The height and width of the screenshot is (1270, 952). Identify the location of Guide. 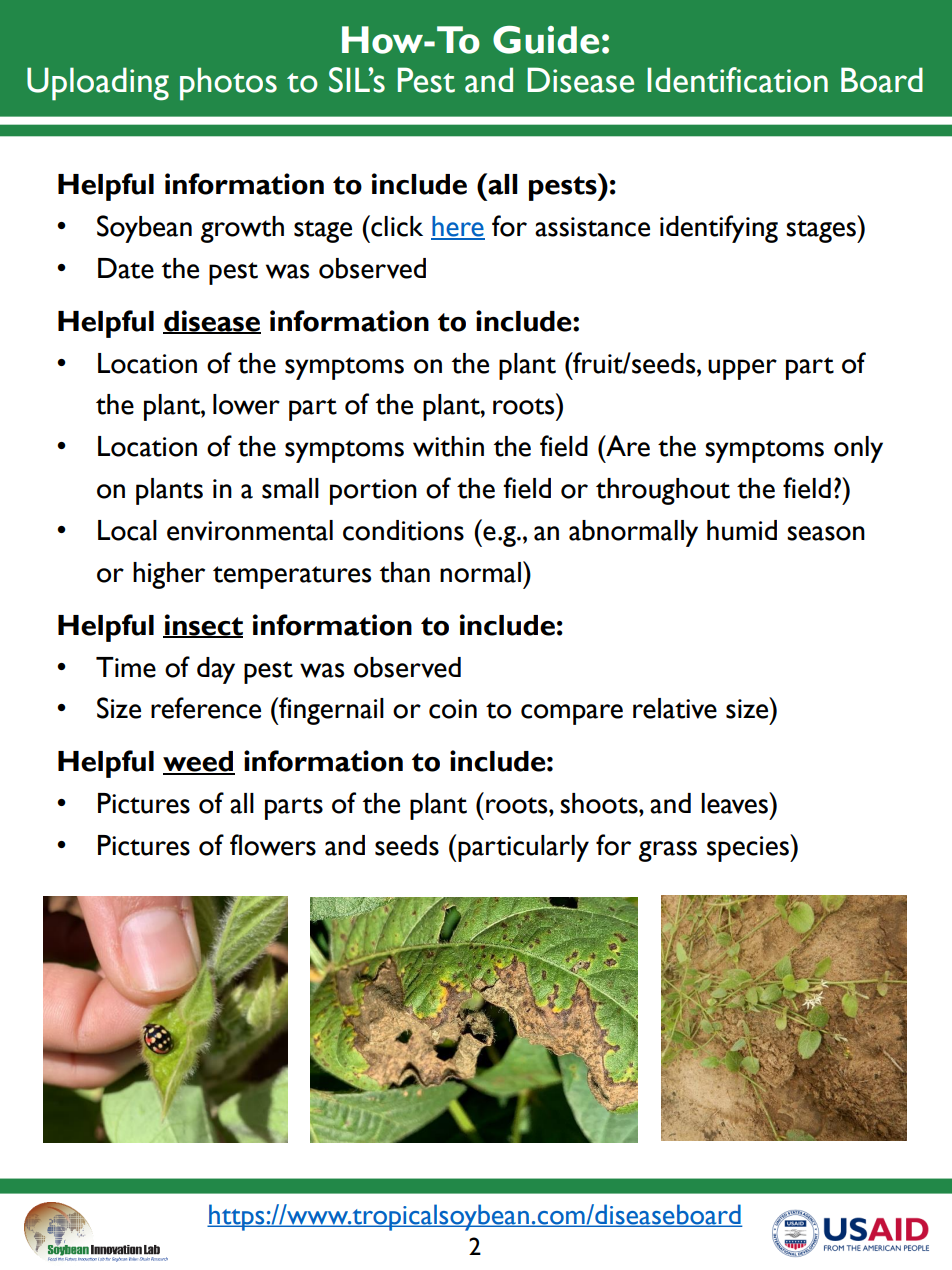
(546, 40).
